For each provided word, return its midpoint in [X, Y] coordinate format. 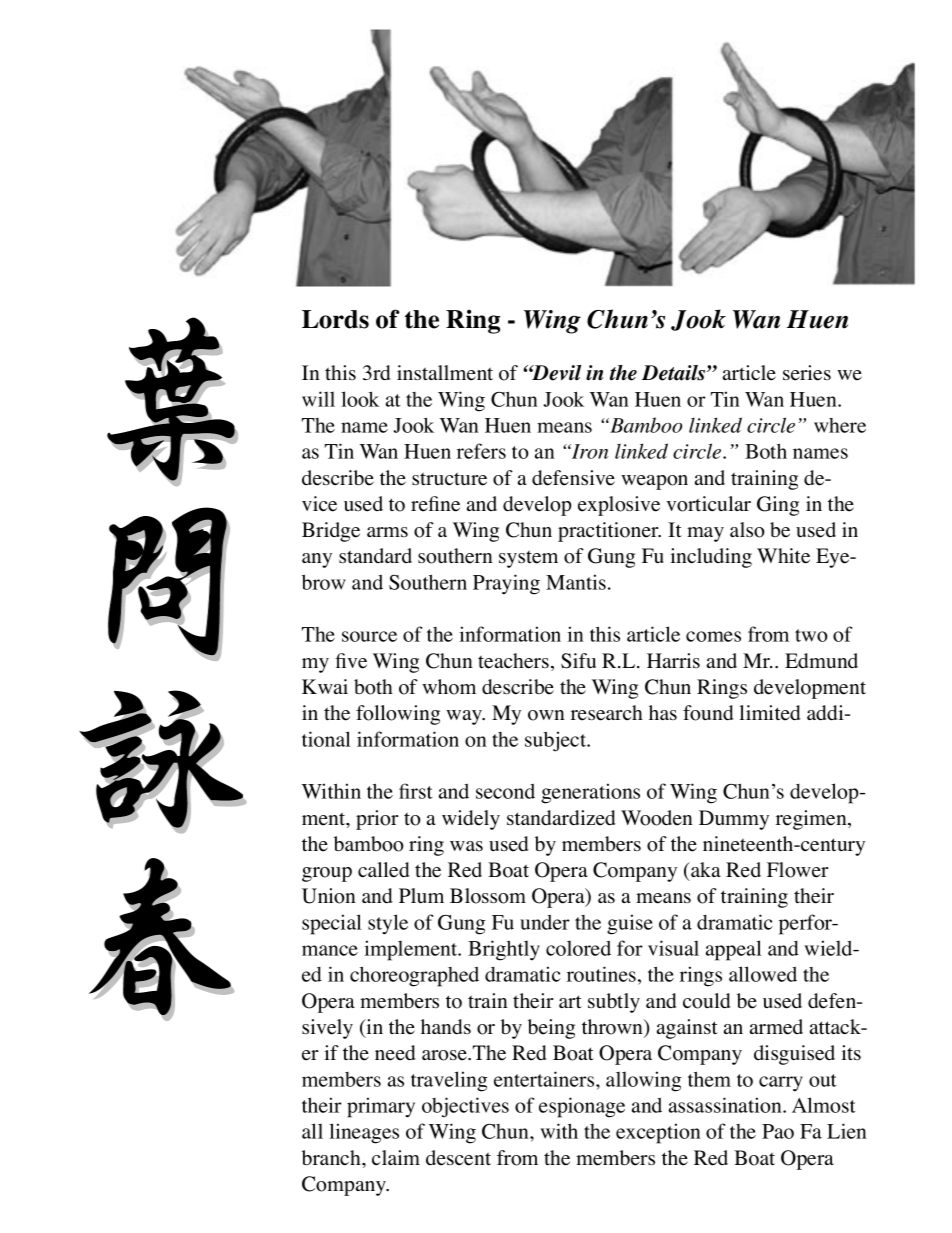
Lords [335, 319]
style [388, 924]
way [465, 717]
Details [675, 373]
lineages [364, 1133]
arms [387, 532]
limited [770, 713]
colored [578, 948]
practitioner [609, 532]
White [783, 556]
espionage [582, 1107]
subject [557, 741]
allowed [763, 974]
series [807, 373]
